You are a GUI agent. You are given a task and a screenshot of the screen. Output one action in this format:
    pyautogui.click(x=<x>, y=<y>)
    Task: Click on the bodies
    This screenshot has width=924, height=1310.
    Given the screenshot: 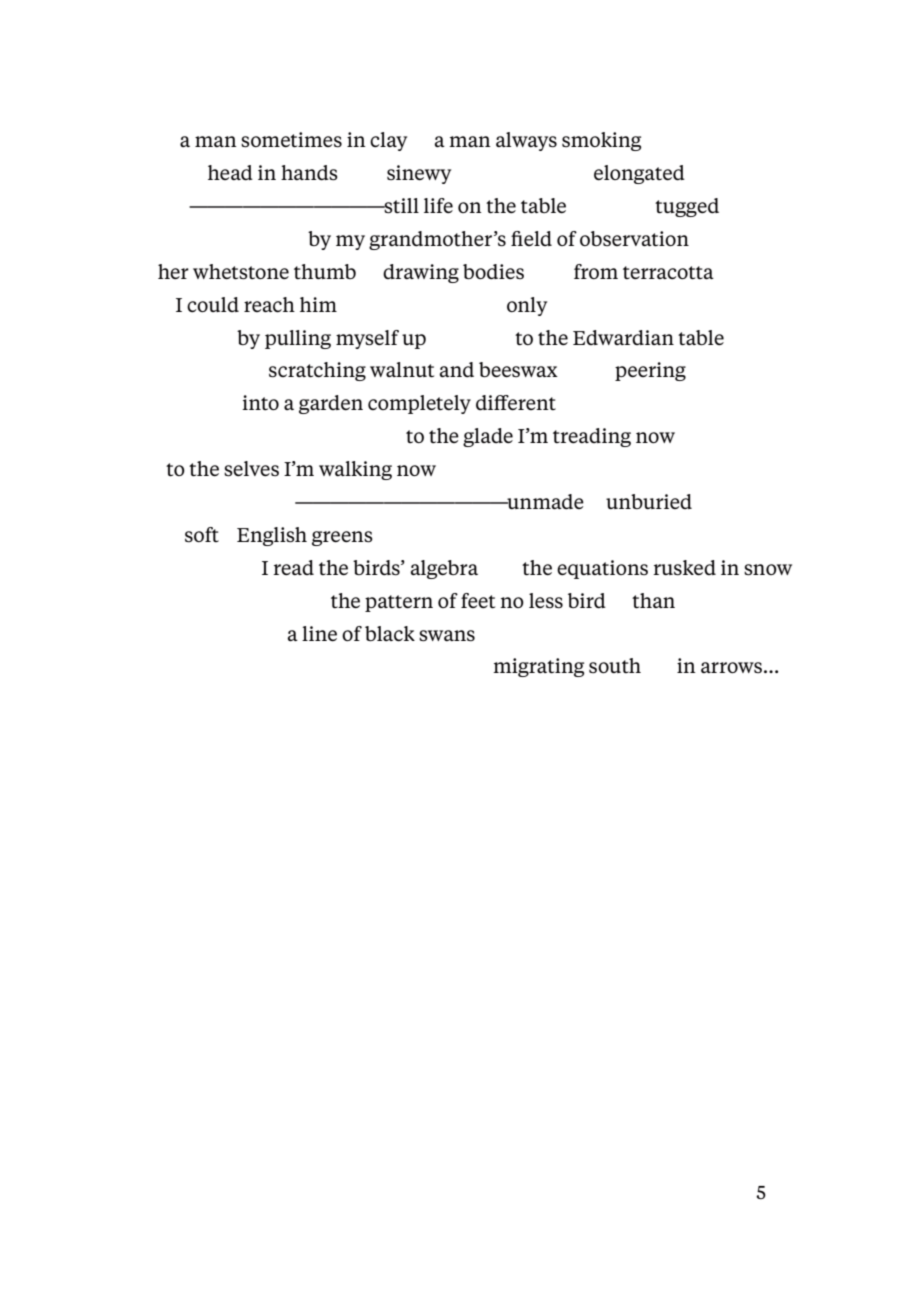 What is the action you would take?
    pyautogui.click(x=493, y=272)
